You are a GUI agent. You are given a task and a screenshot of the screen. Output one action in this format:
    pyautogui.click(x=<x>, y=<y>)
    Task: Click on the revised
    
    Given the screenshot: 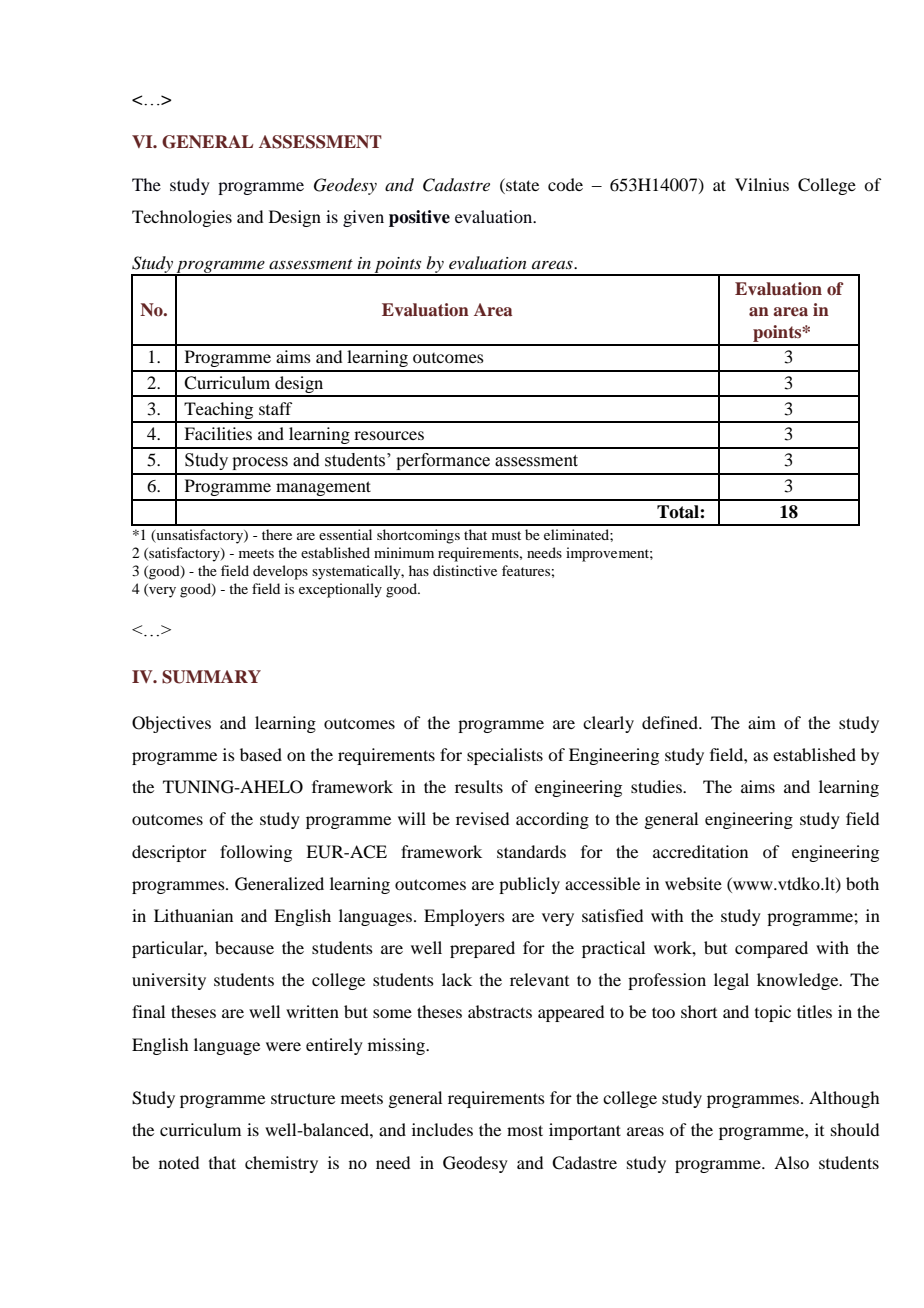 What is the action you would take?
    pyautogui.click(x=482, y=818)
